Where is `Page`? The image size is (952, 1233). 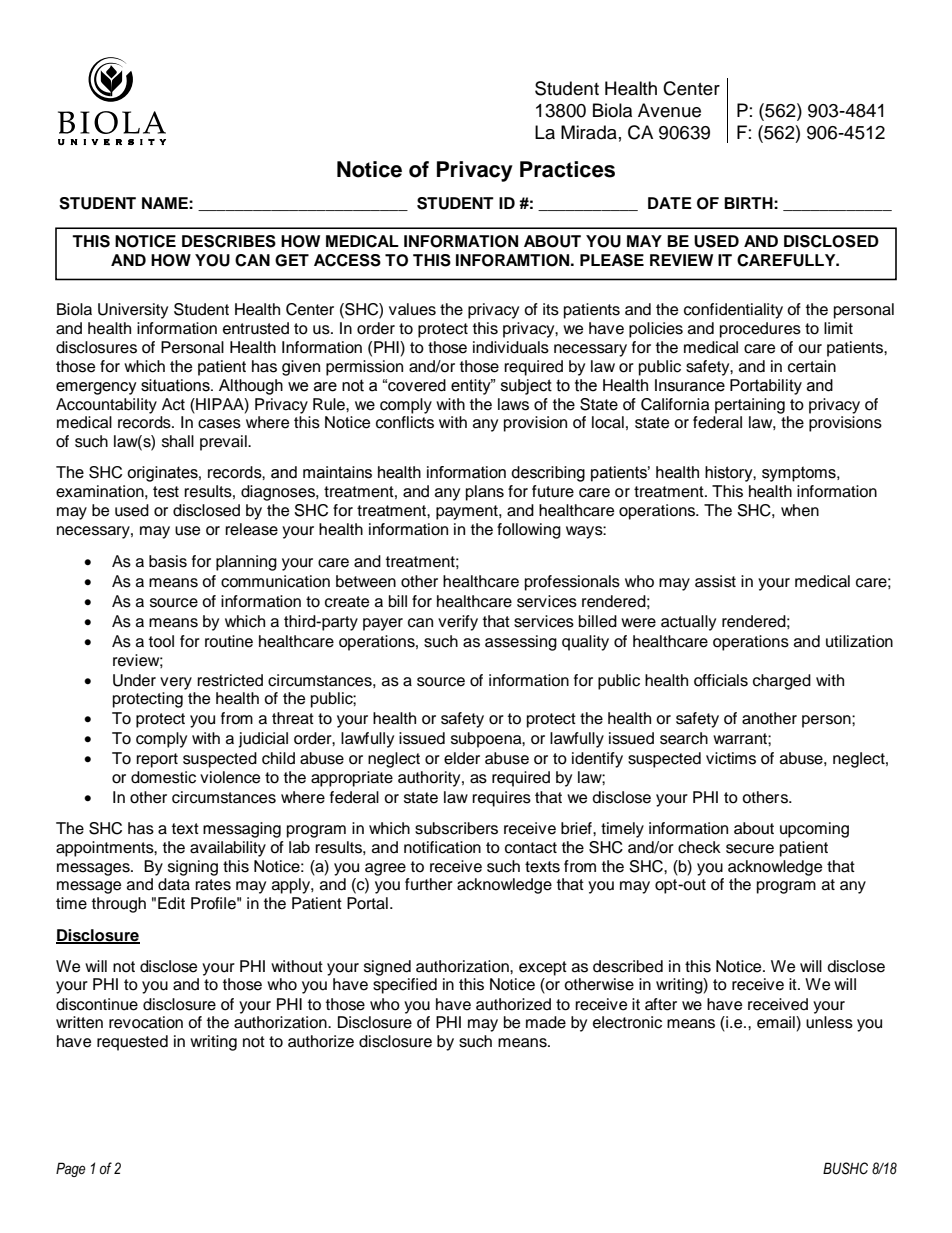
Page is located at coordinates (71, 1169).
